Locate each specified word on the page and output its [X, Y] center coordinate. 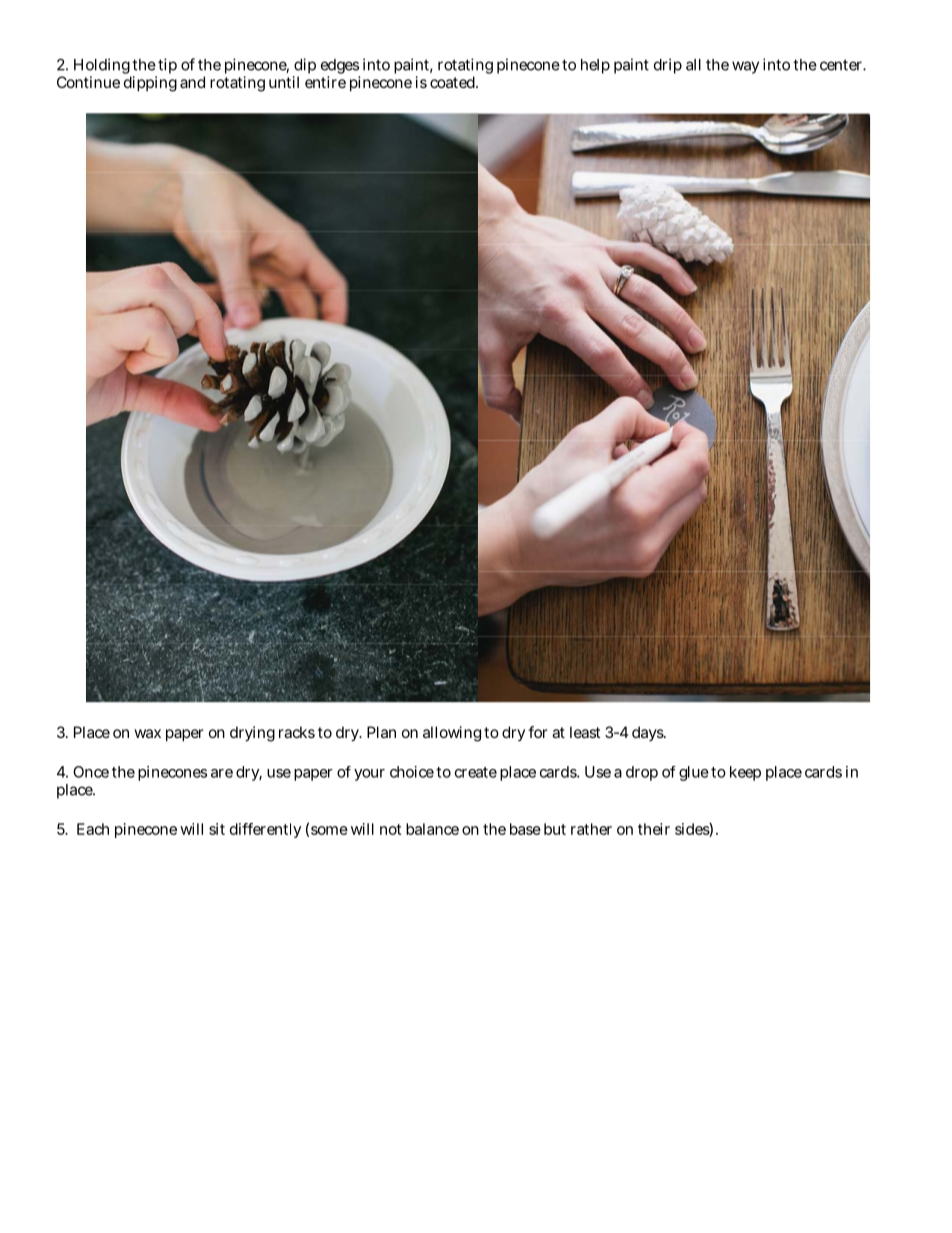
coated [454, 82]
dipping [150, 84]
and [192, 82]
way [745, 67]
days [649, 733]
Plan [381, 732]
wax [147, 733]
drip [668, 66]
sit [217, 829]
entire [325, 82]
